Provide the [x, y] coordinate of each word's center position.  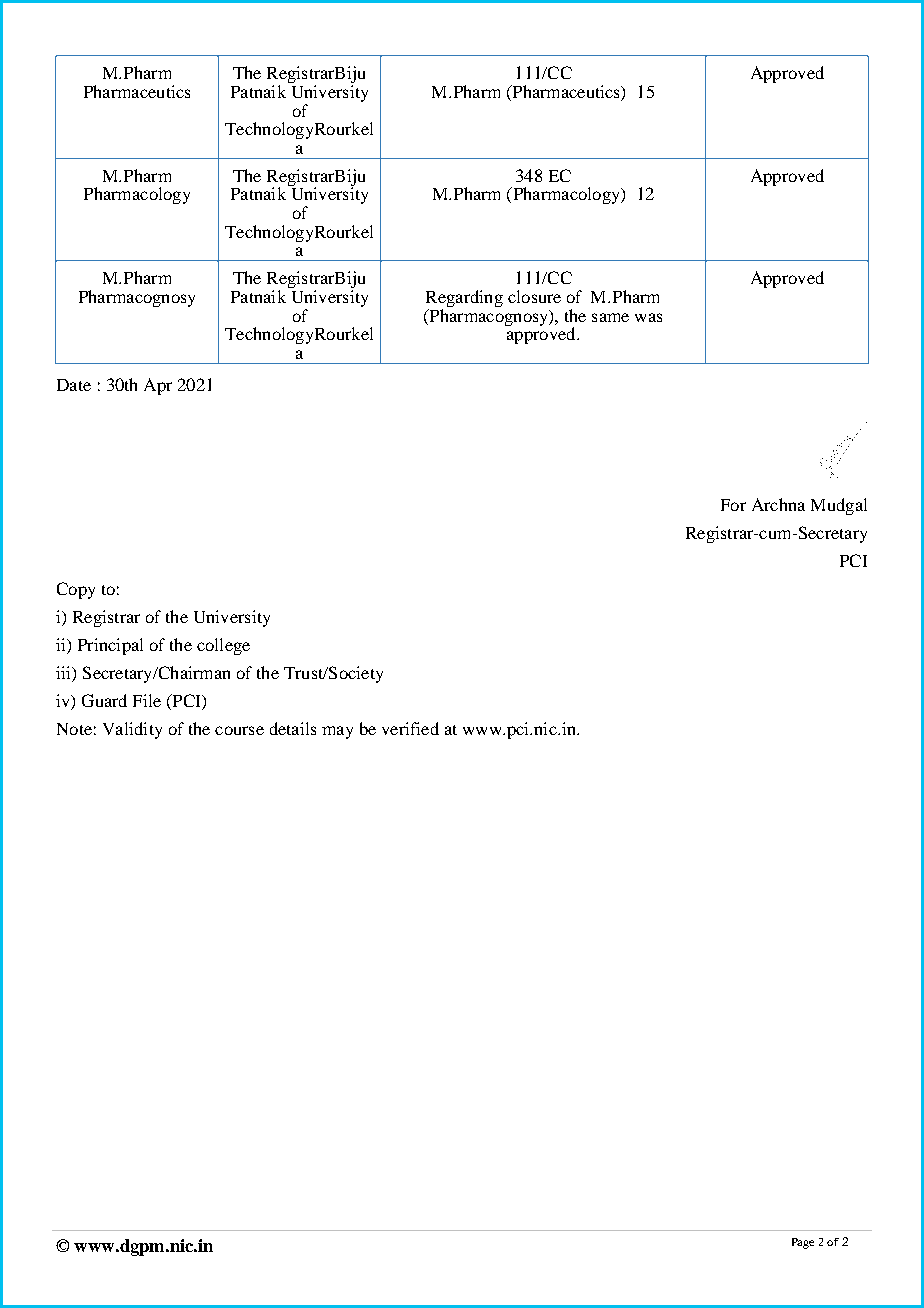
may [337, 732]
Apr [158, 386]
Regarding [464, 298]
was [648, 317]
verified [410, 728]
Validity [132, 730]
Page [803, 1243]
